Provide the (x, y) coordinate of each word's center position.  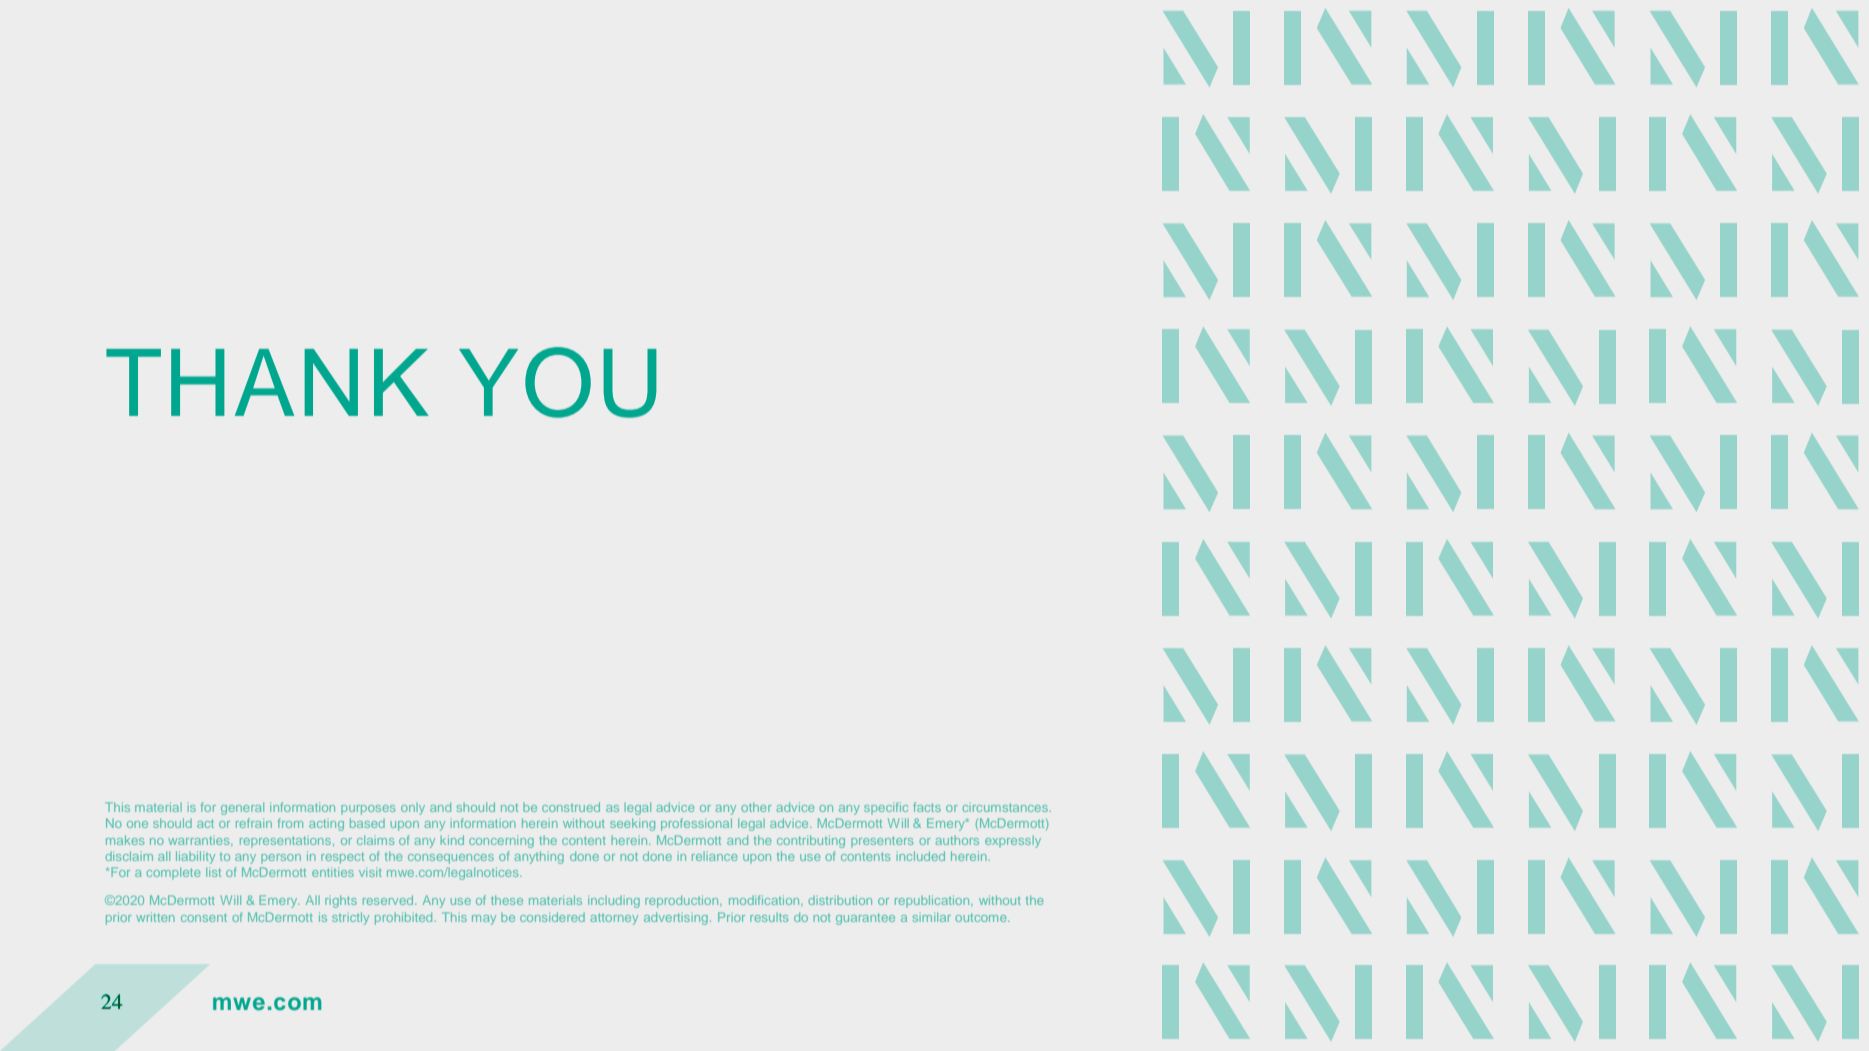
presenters (882, 841)
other (756, 807)
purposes (368, 810)
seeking (632, 824)
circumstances (1006, 807)
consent (204, 917)
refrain (254, 823)
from (290, 823)
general (242, 808)
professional (696, 824)
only (413, 809)
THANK (267, 382)
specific (886, 808)
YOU (558, 382)
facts (927, 807)
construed (571, 807)
